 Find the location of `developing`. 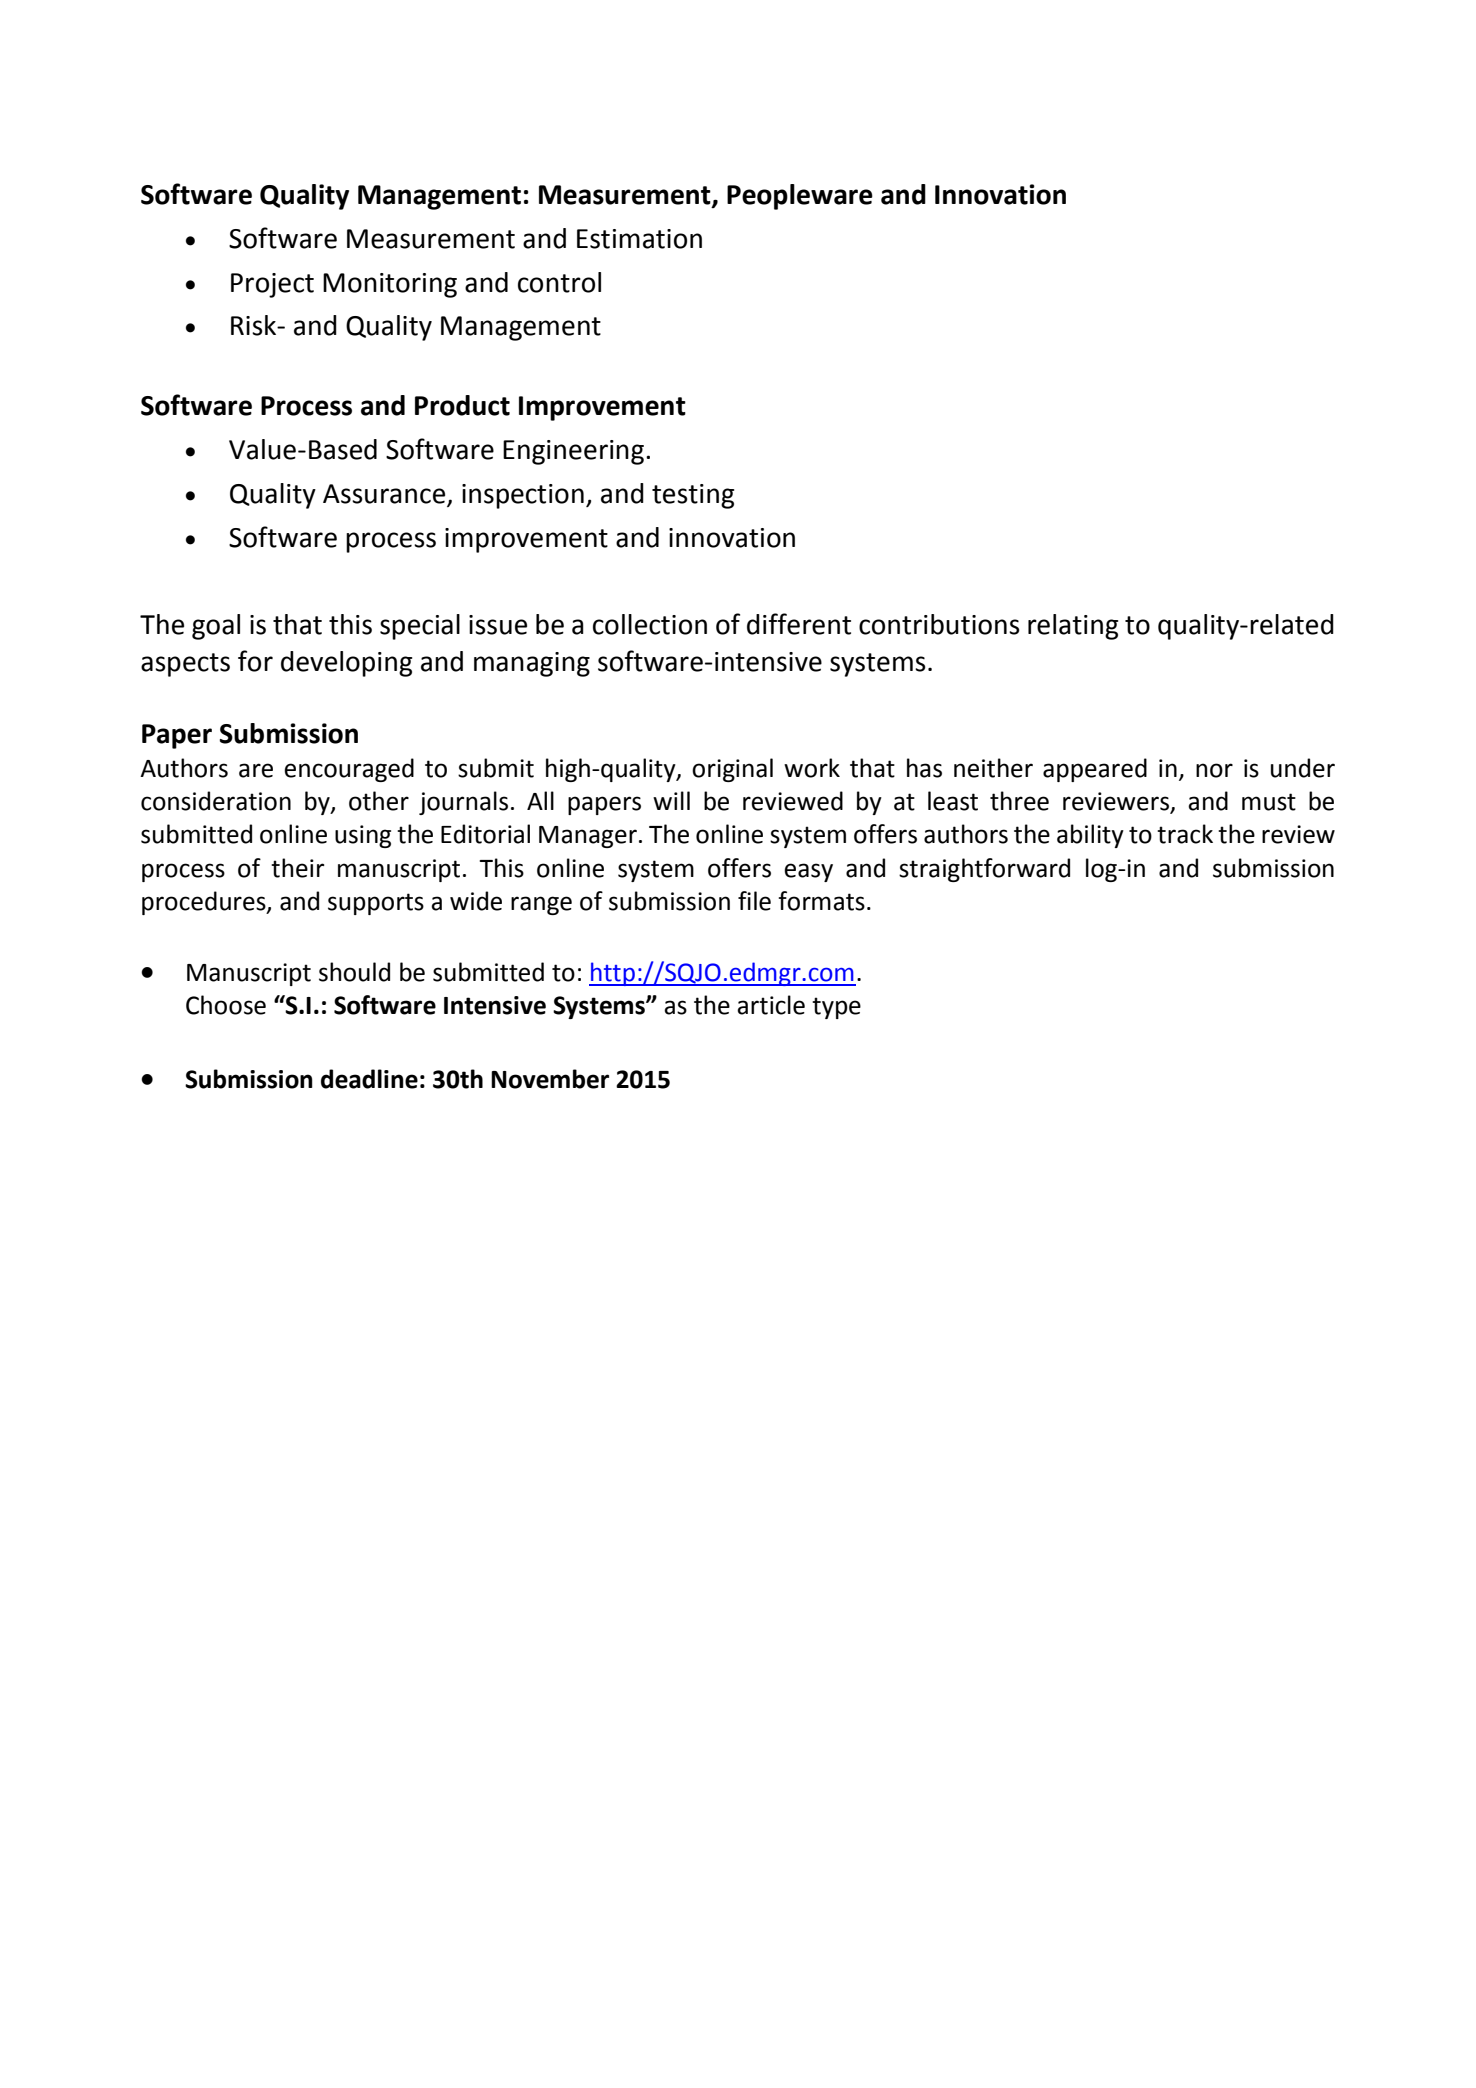

developing is located at coordinates (346, 664).
